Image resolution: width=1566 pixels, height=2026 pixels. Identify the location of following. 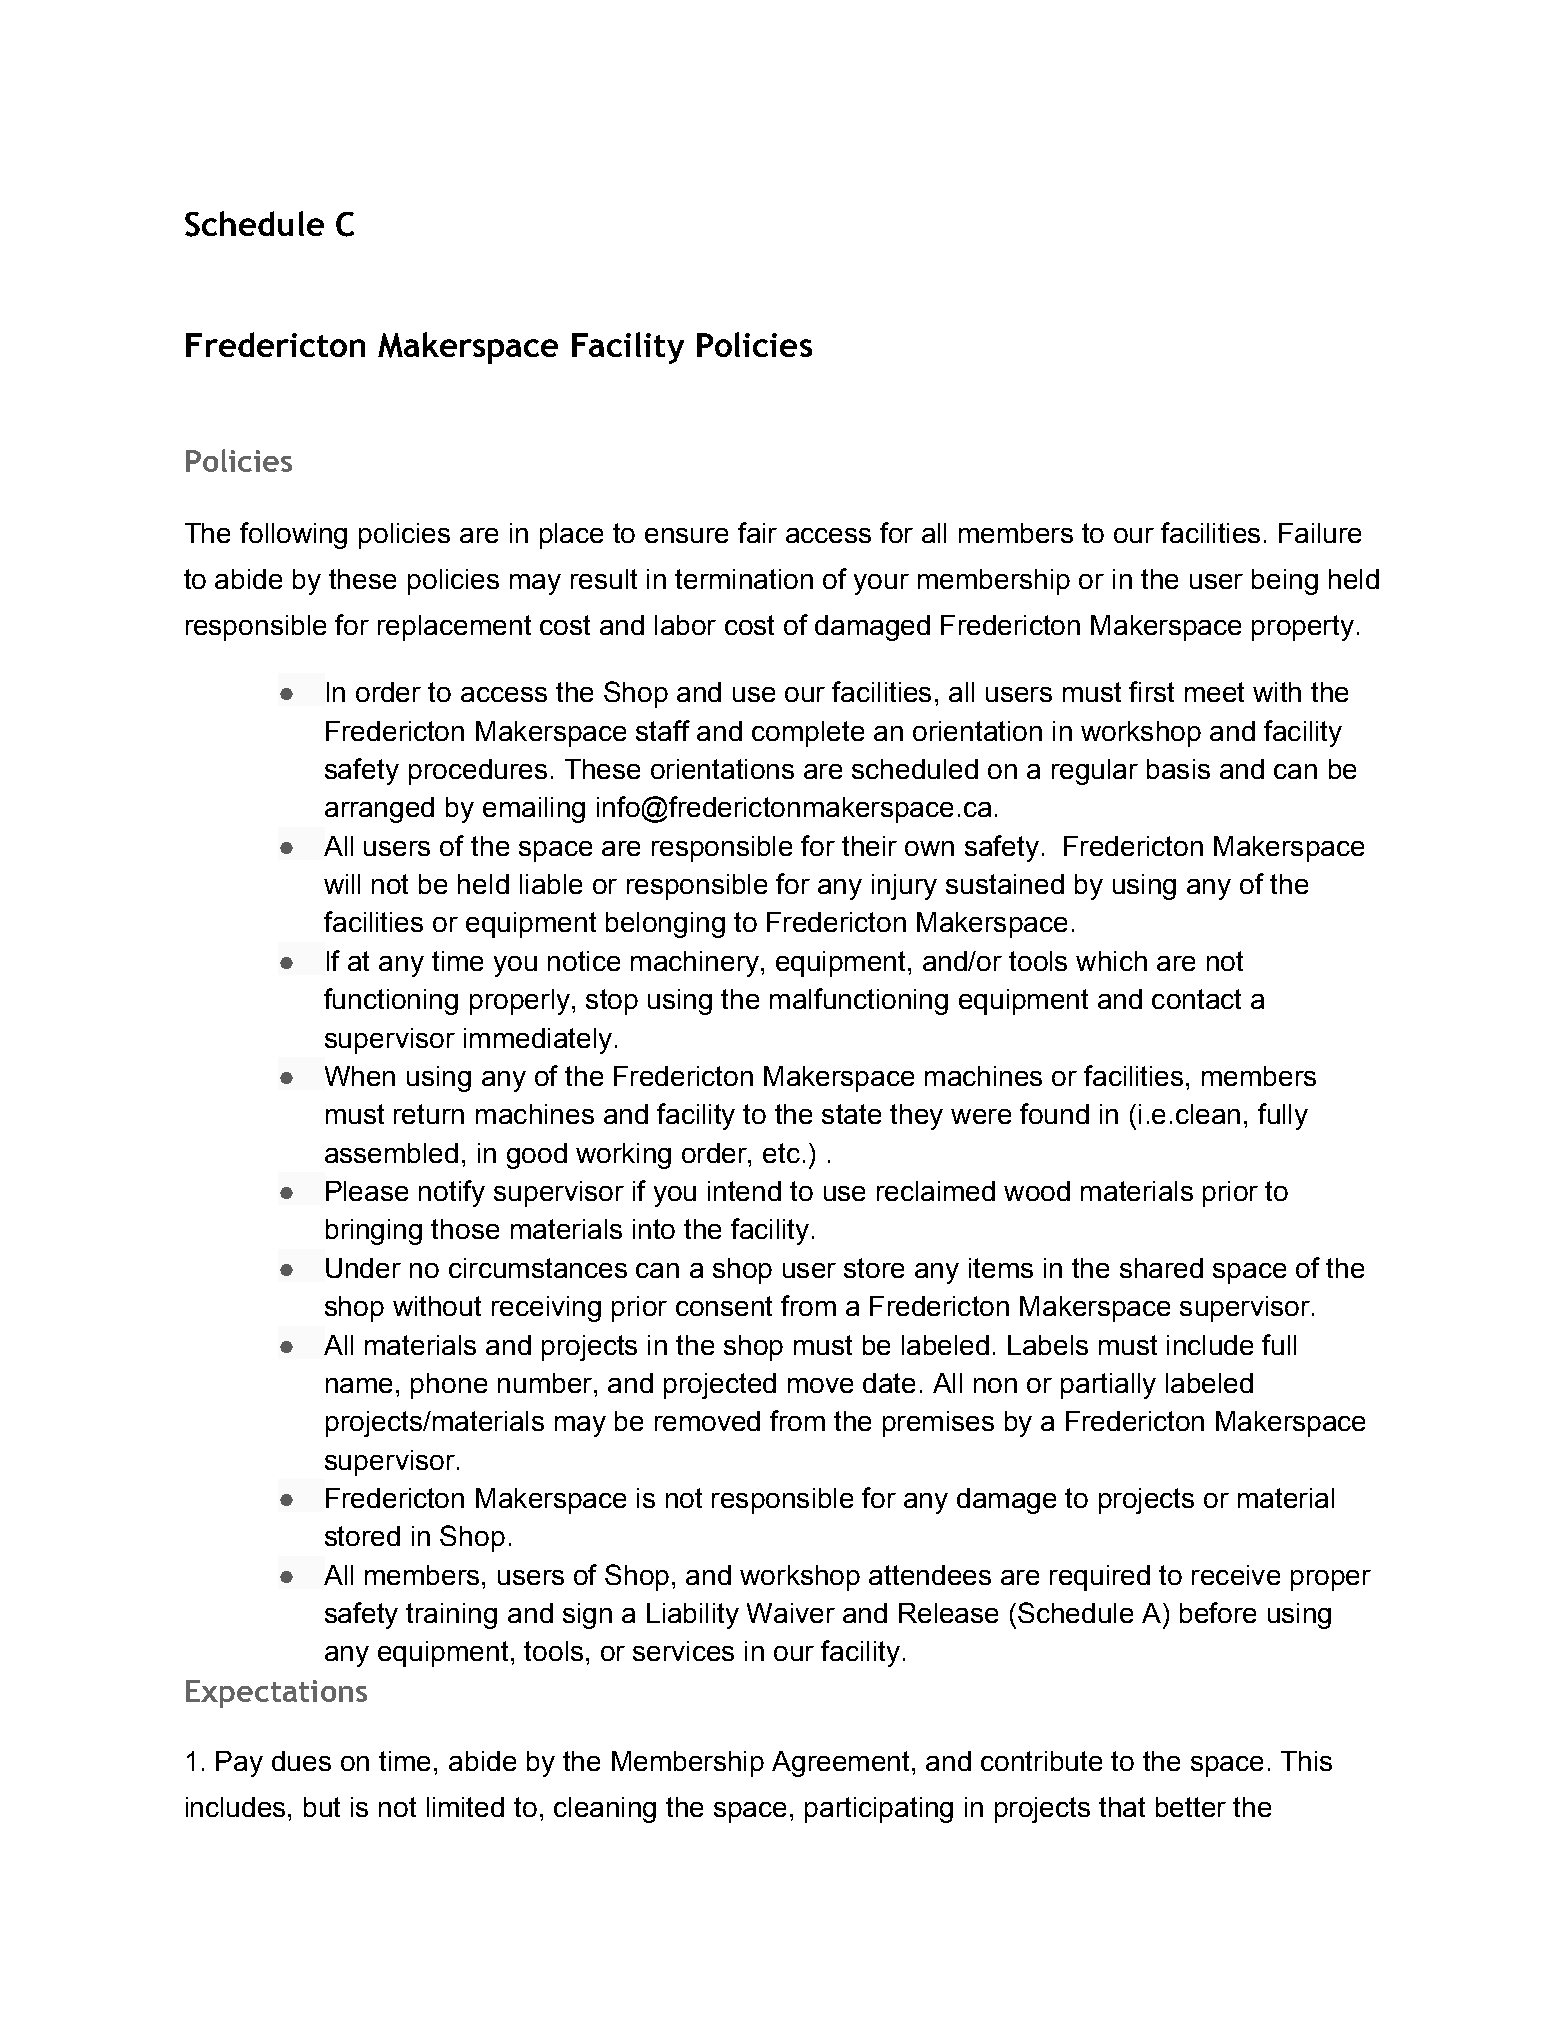
(293, 535).
